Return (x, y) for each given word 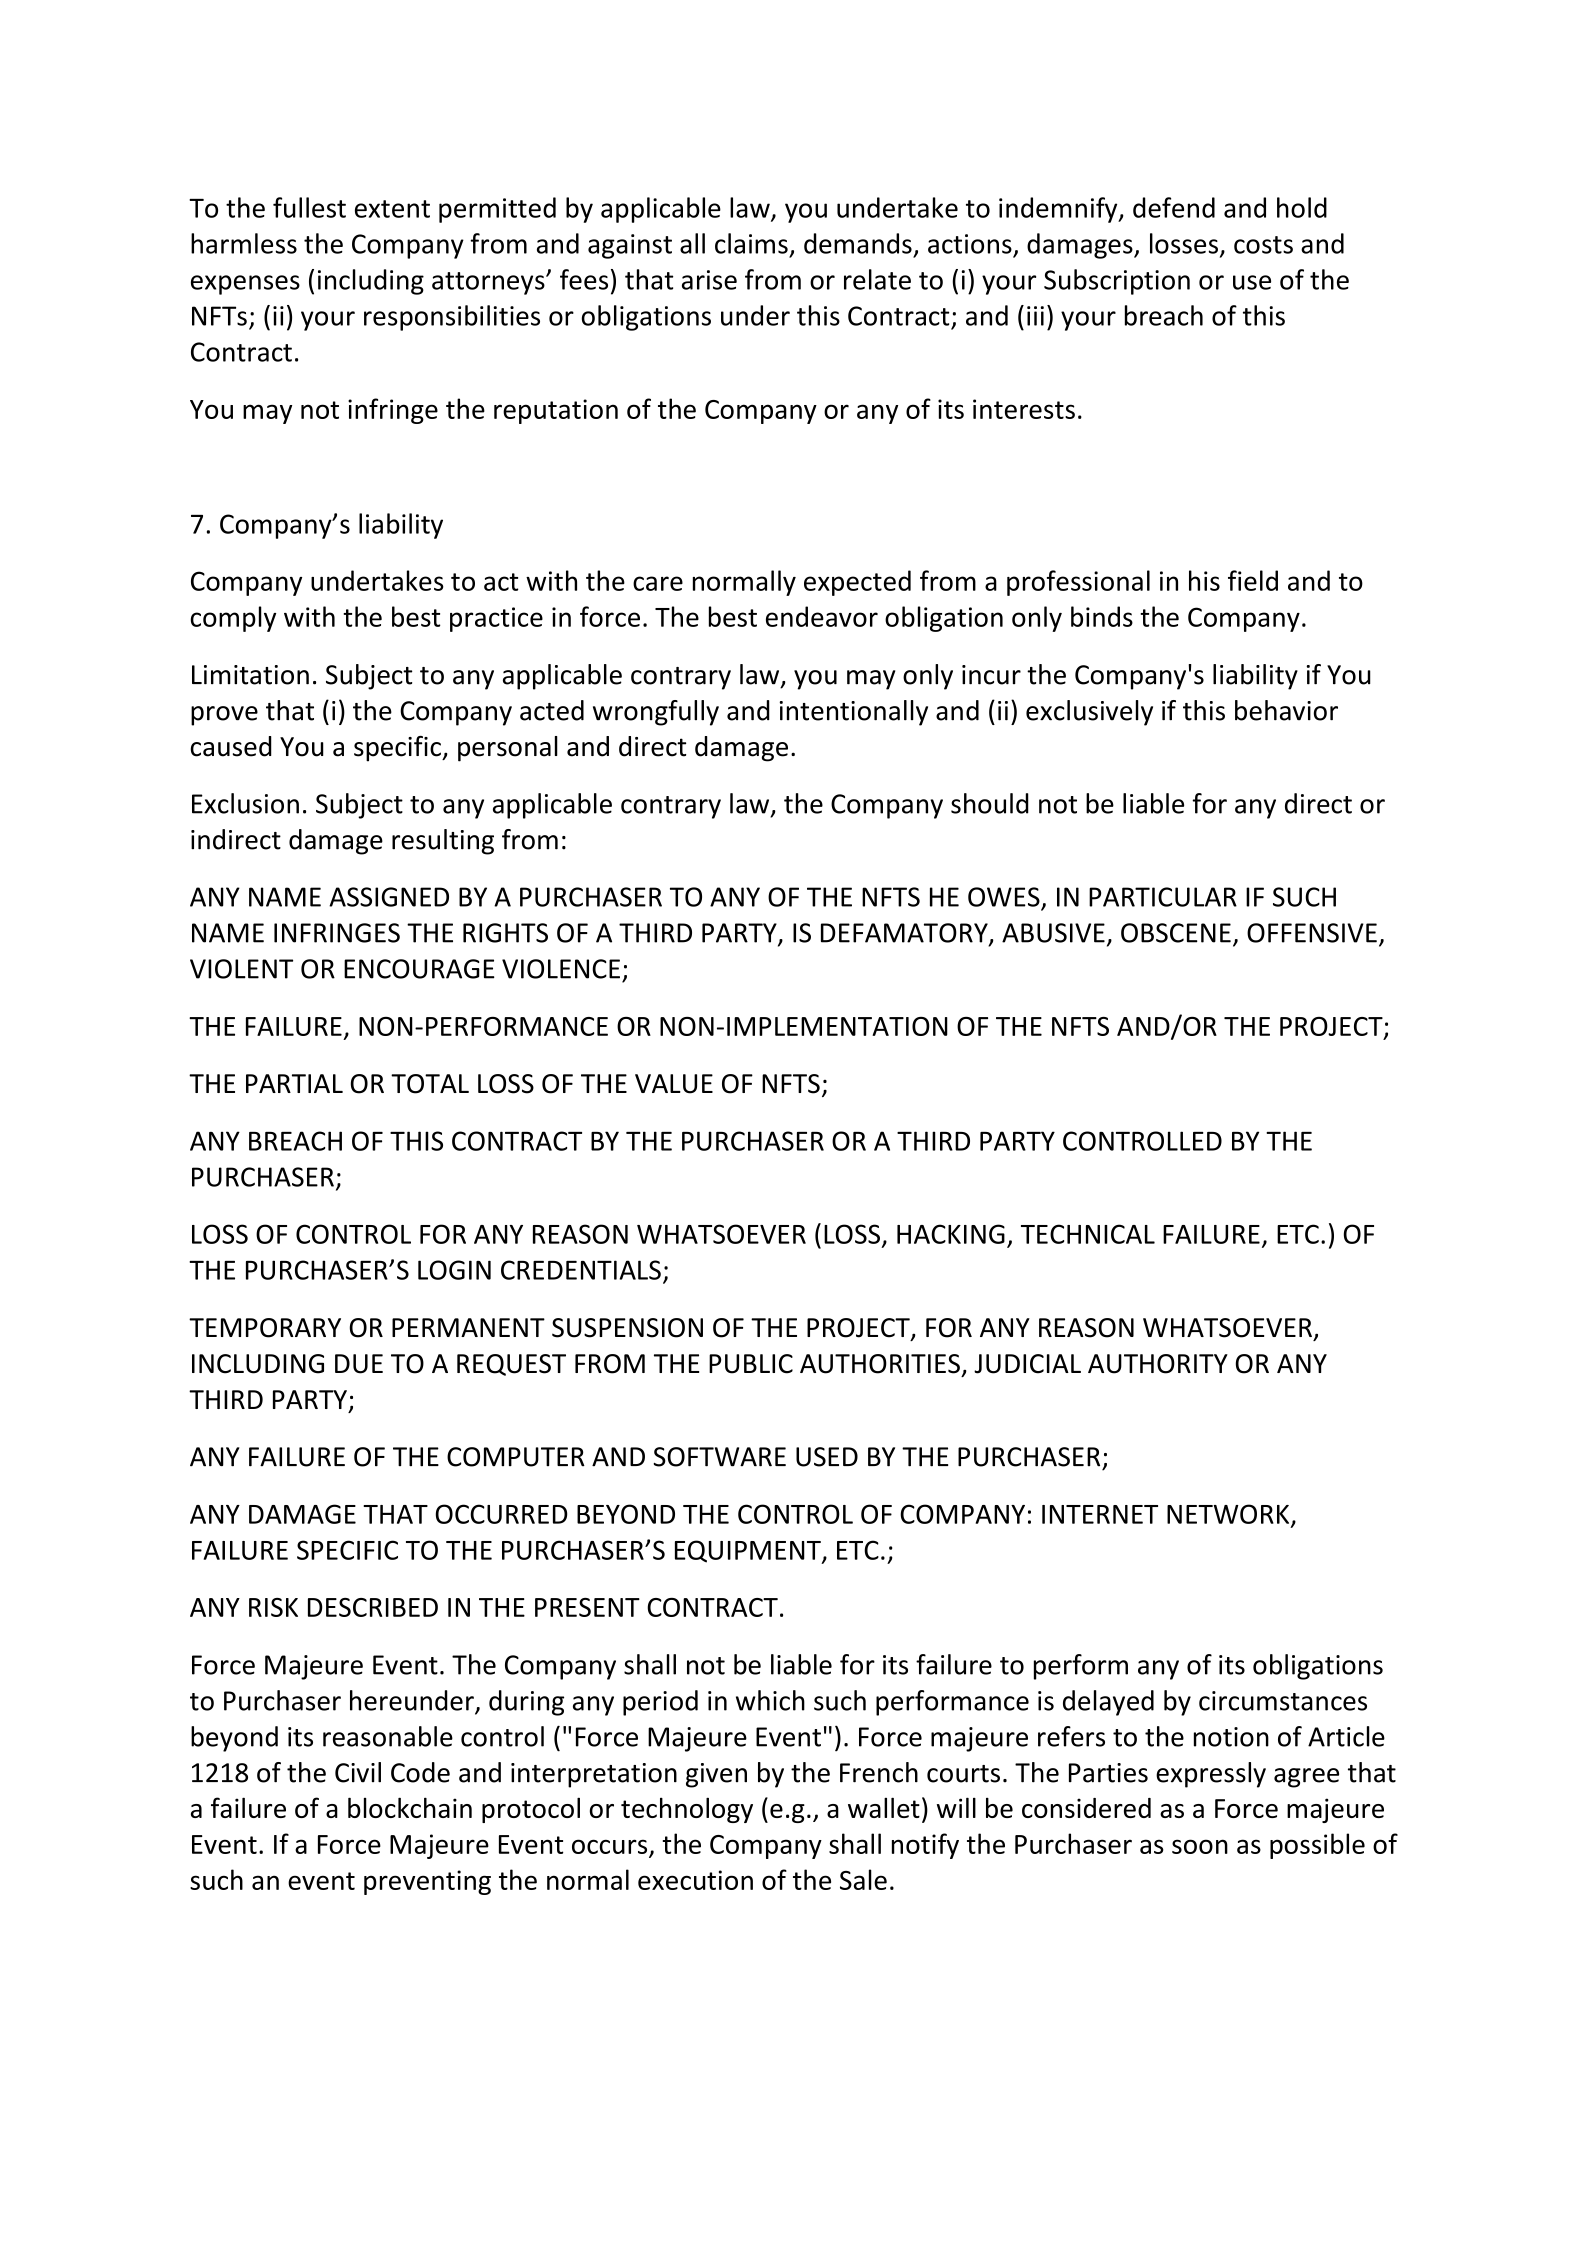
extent (392, 209)
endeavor (822, 616)
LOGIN (454, 1270)
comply (233, 619)
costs (1263, 245)
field (1253, 580)
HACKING (951, 1234)
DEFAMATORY (905, 934)
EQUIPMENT (749, 1552)
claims (751, 243)
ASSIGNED (389, 897)
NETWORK (1229, 1515)
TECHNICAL (1088, 1234)
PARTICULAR (1163, 897)
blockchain (410, 1807)
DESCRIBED (373, 1607)
